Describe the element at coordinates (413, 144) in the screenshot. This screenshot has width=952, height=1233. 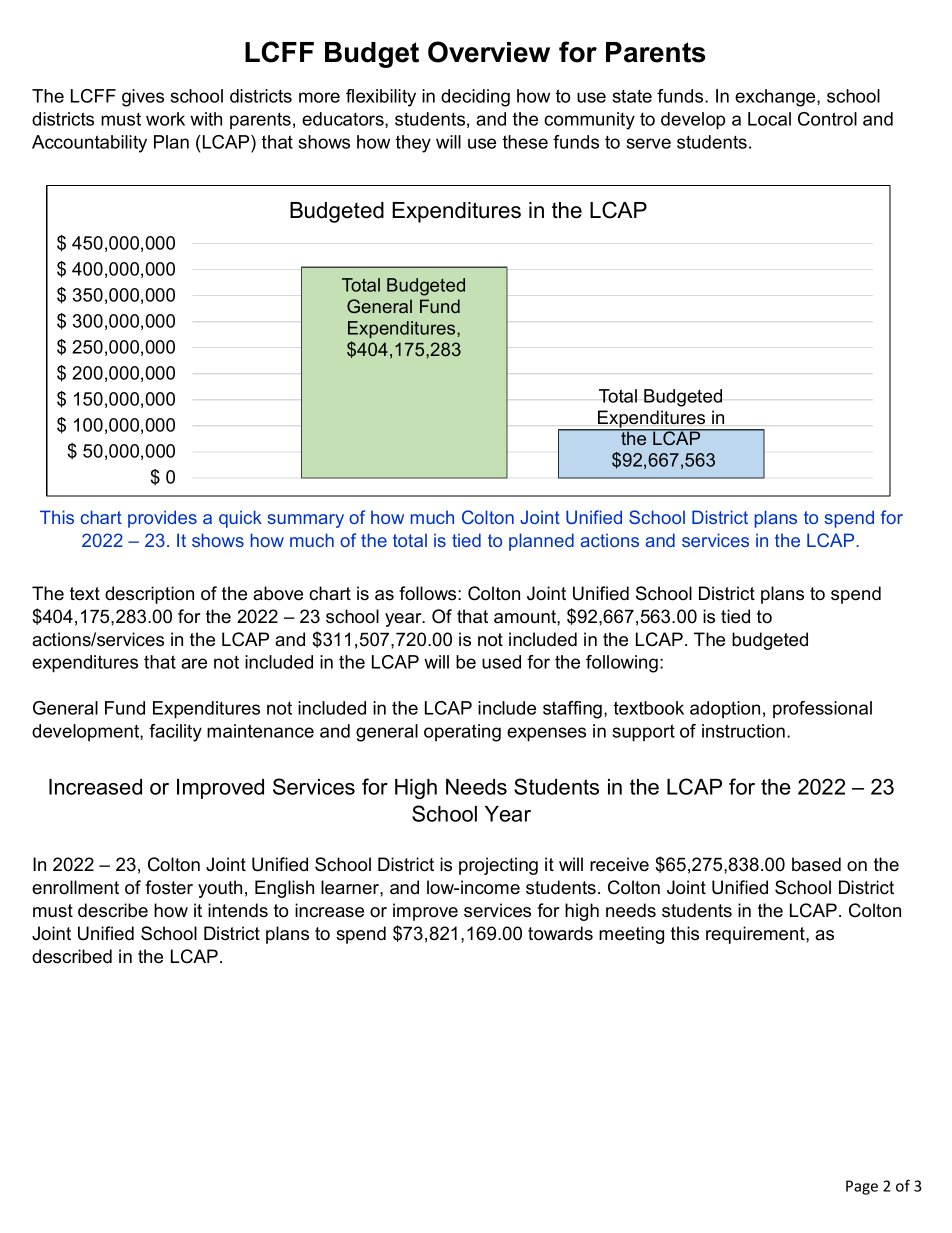
I see `they` at that location.
